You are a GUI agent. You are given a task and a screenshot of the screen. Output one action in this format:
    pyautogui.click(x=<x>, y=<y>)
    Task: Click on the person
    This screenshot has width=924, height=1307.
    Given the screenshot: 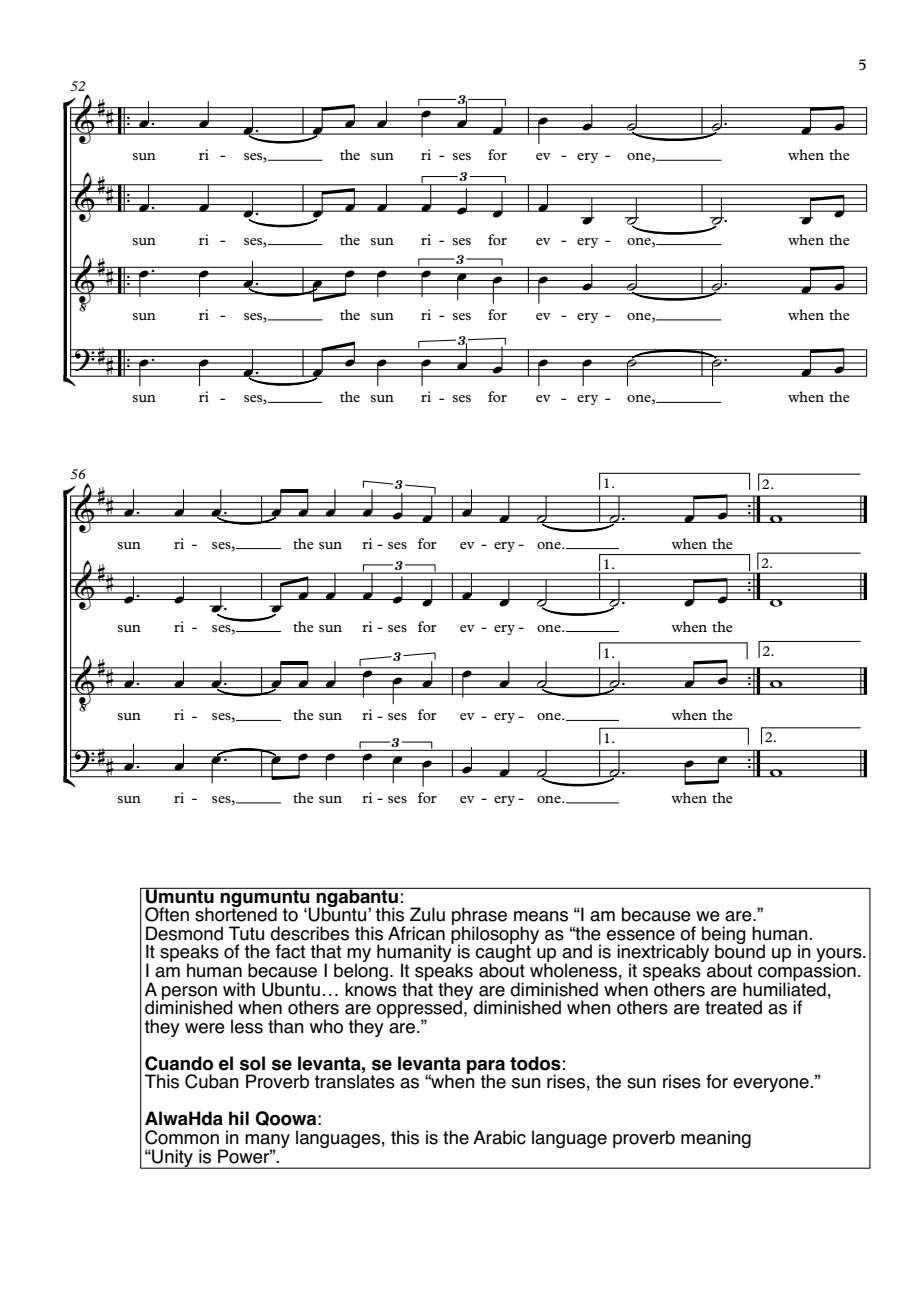 What is the action you would take?
    pyautogui.click(x=189, y=994)
